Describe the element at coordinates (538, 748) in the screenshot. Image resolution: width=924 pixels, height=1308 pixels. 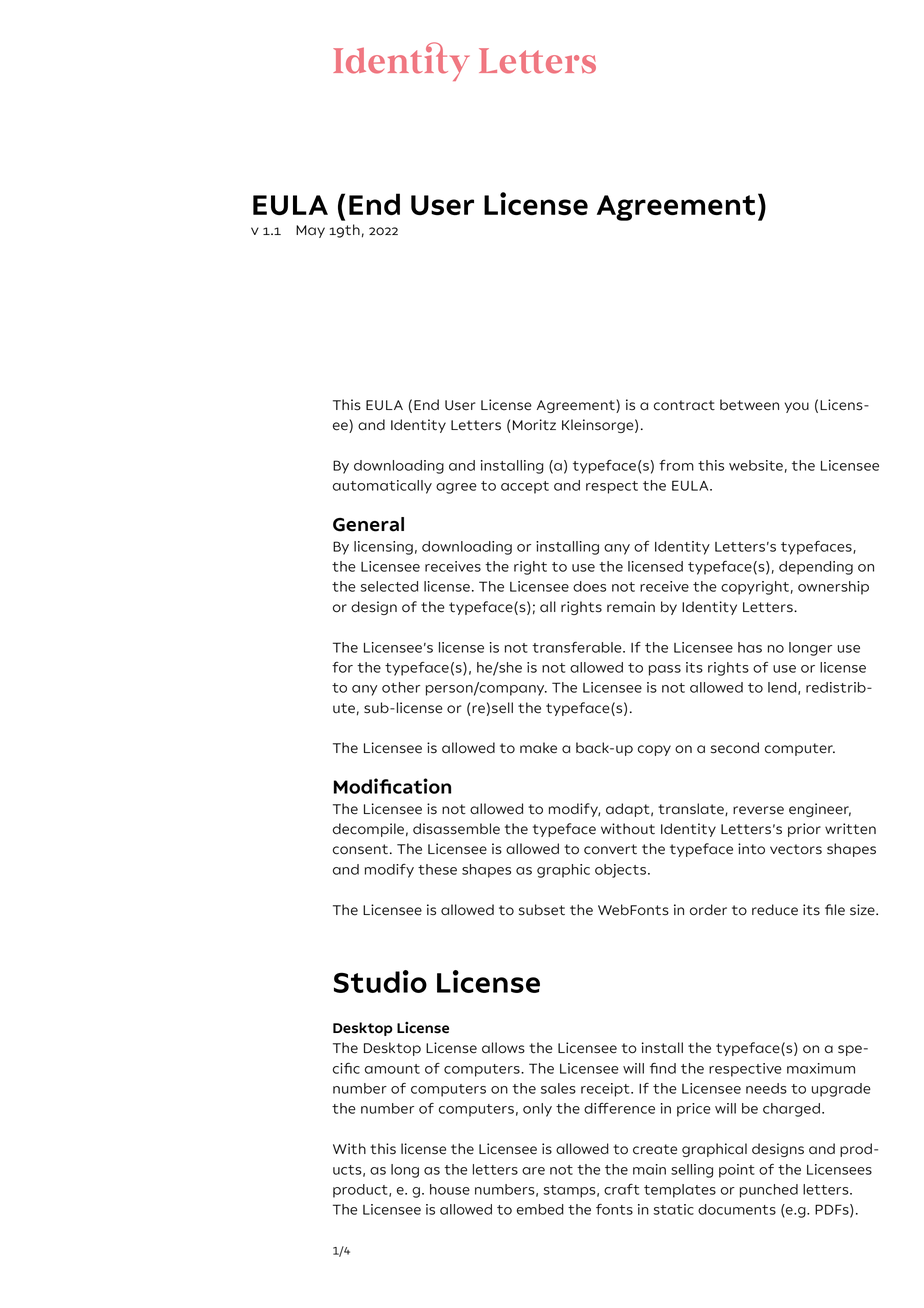
I see `make` at that location.
